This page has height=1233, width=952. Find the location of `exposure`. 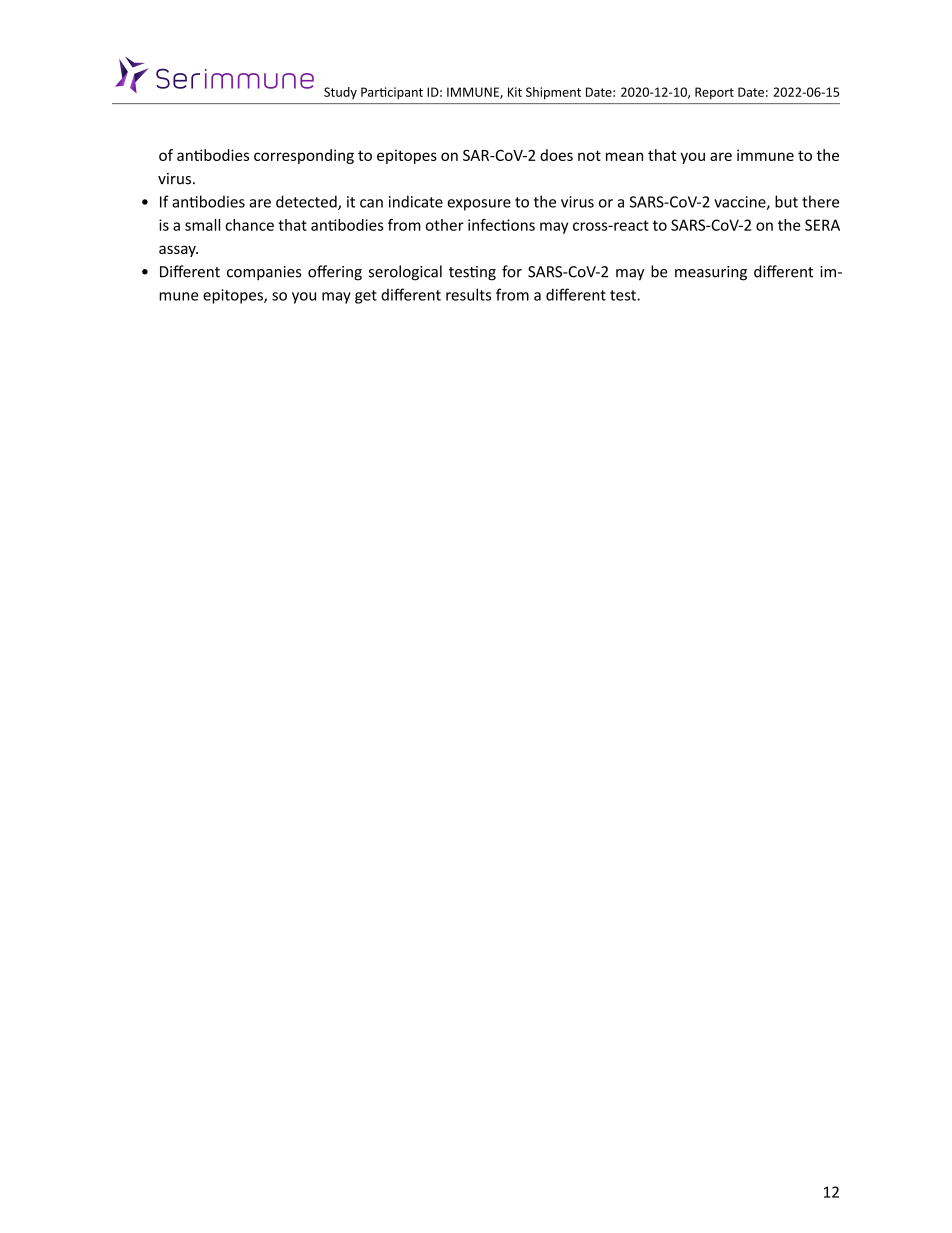

exposure is located at coordinates (479, 205).
